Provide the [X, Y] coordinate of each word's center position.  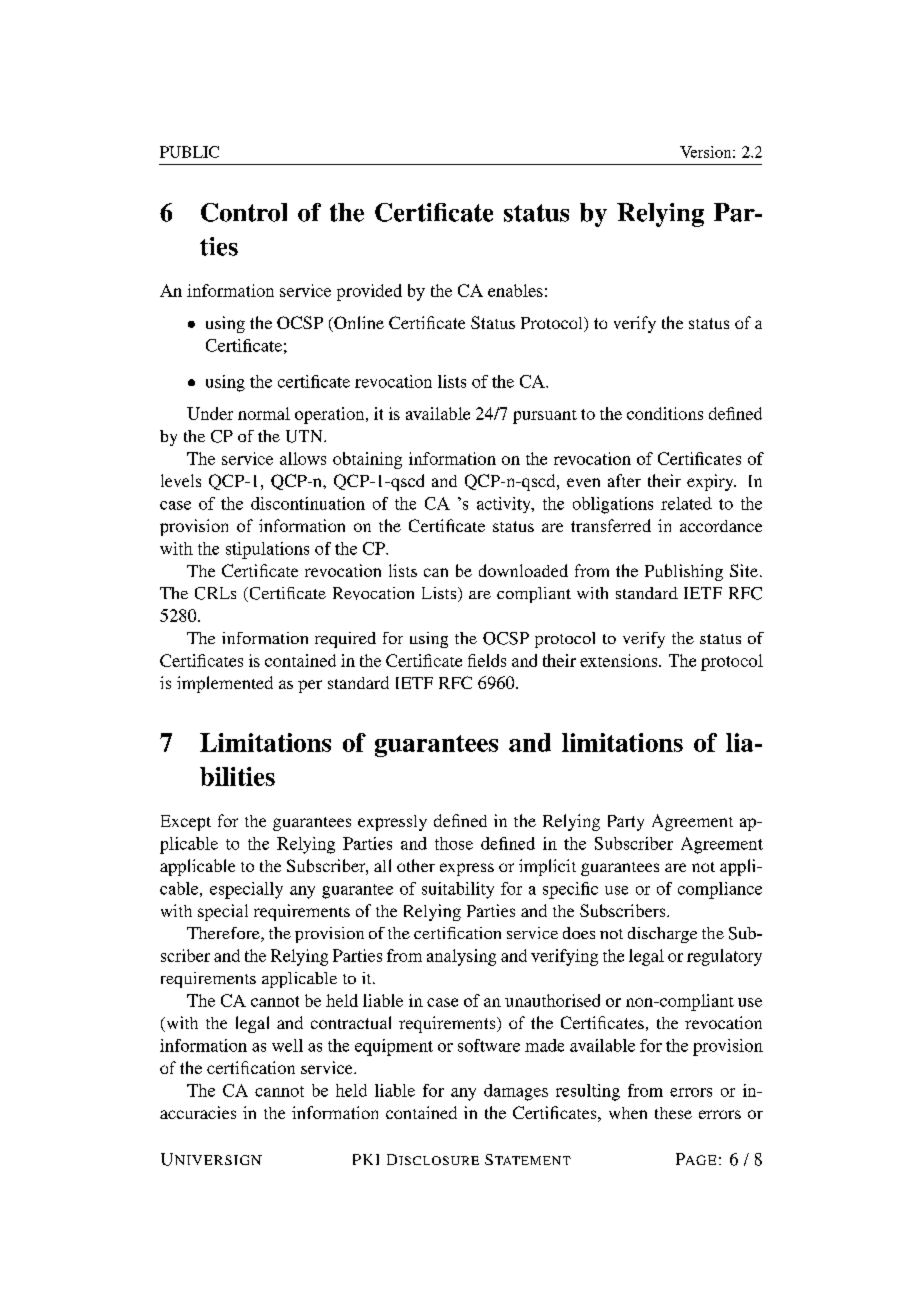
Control [244, 212]
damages [516, 1092]
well [287, 1045]
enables [515, 290]
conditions [665, 413]
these [673, 1113]
